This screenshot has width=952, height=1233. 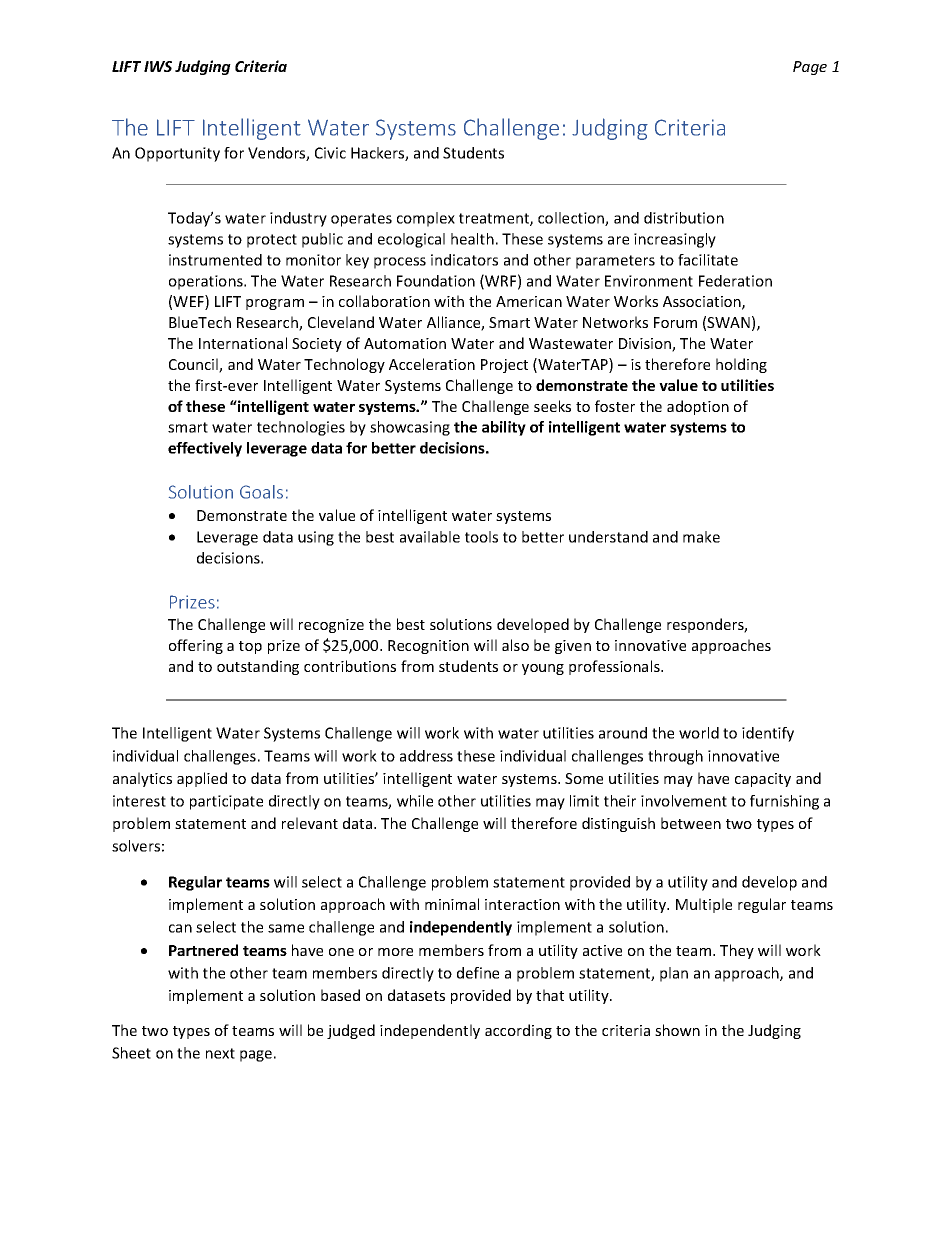 What do you see at coordinates (426, 756) in the screenshot?
I see `address` at bounding box center [426, 756].
